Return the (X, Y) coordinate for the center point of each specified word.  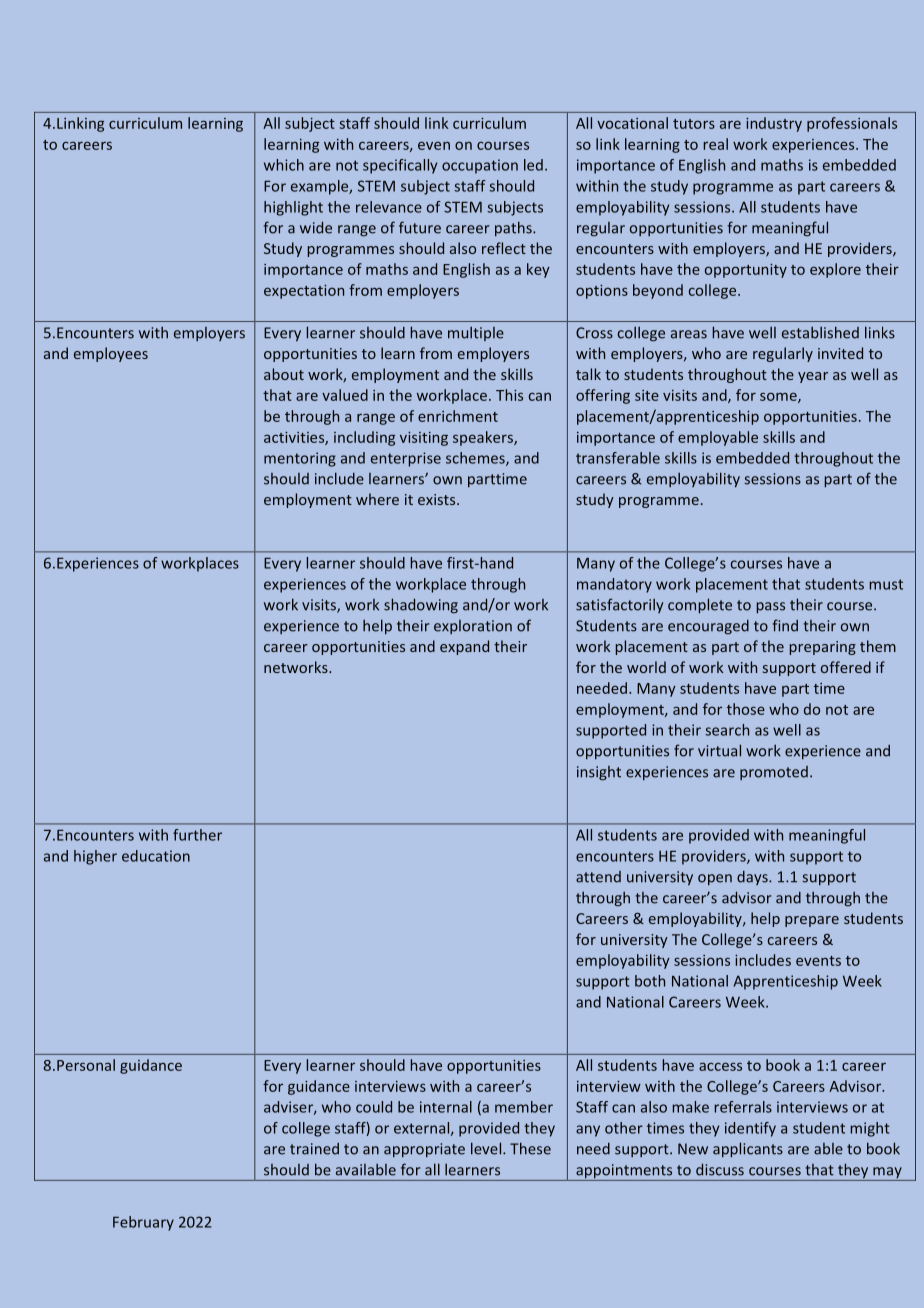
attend (598, 877)
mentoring (300, 459)
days (753, 878)
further (197, 835)
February (143, 1223)
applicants (748, 1150)
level (487, 1148)
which (284, 165)
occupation (480, 166)
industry (774, 124)
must (886, 584)
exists (438, 499)
